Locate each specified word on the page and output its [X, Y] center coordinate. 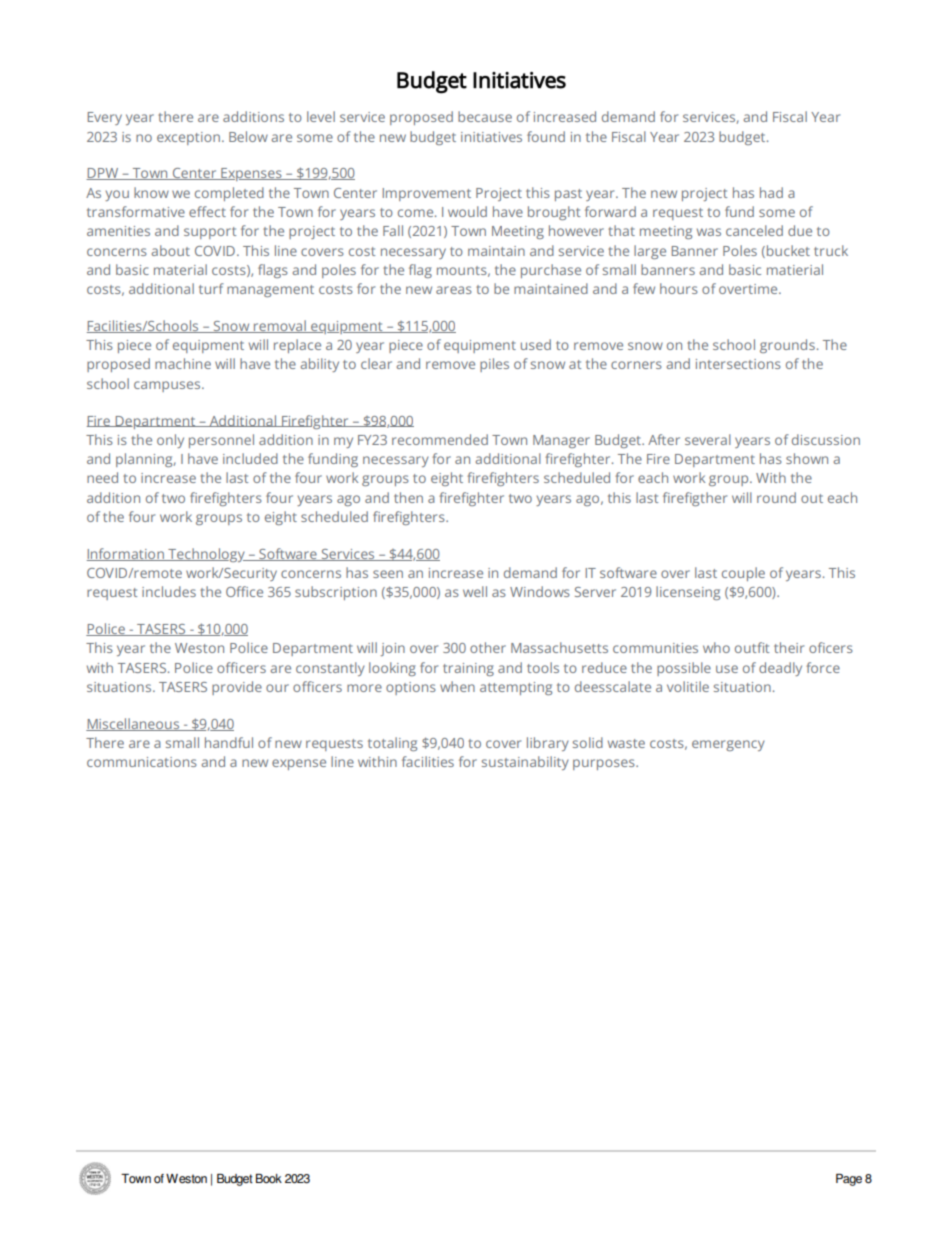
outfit [752, 647]
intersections [738, 364]
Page [849, 1180]
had [771, 192]
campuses [168, 386]
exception [188, 138]
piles [494, 365]
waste [626, 743]
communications [142, 762]
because [485, 116]
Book [269, 1178]
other [488, 647]
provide [237, 688]
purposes [605, 764]
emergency [728, 745]
